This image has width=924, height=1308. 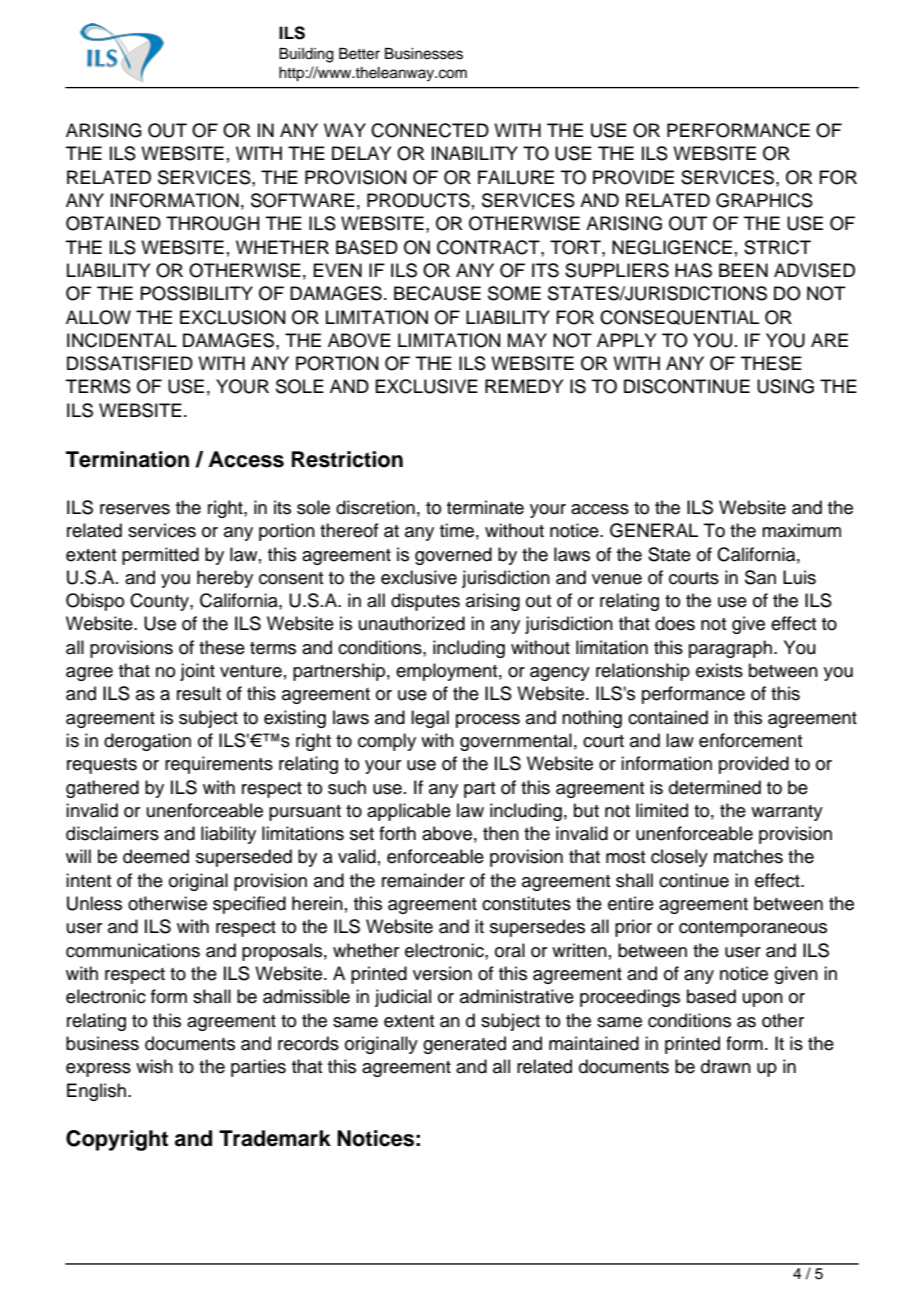 What do you see at coordinates (306, 55) in the image?
I see `Building` at bounding box center [306, 55].
